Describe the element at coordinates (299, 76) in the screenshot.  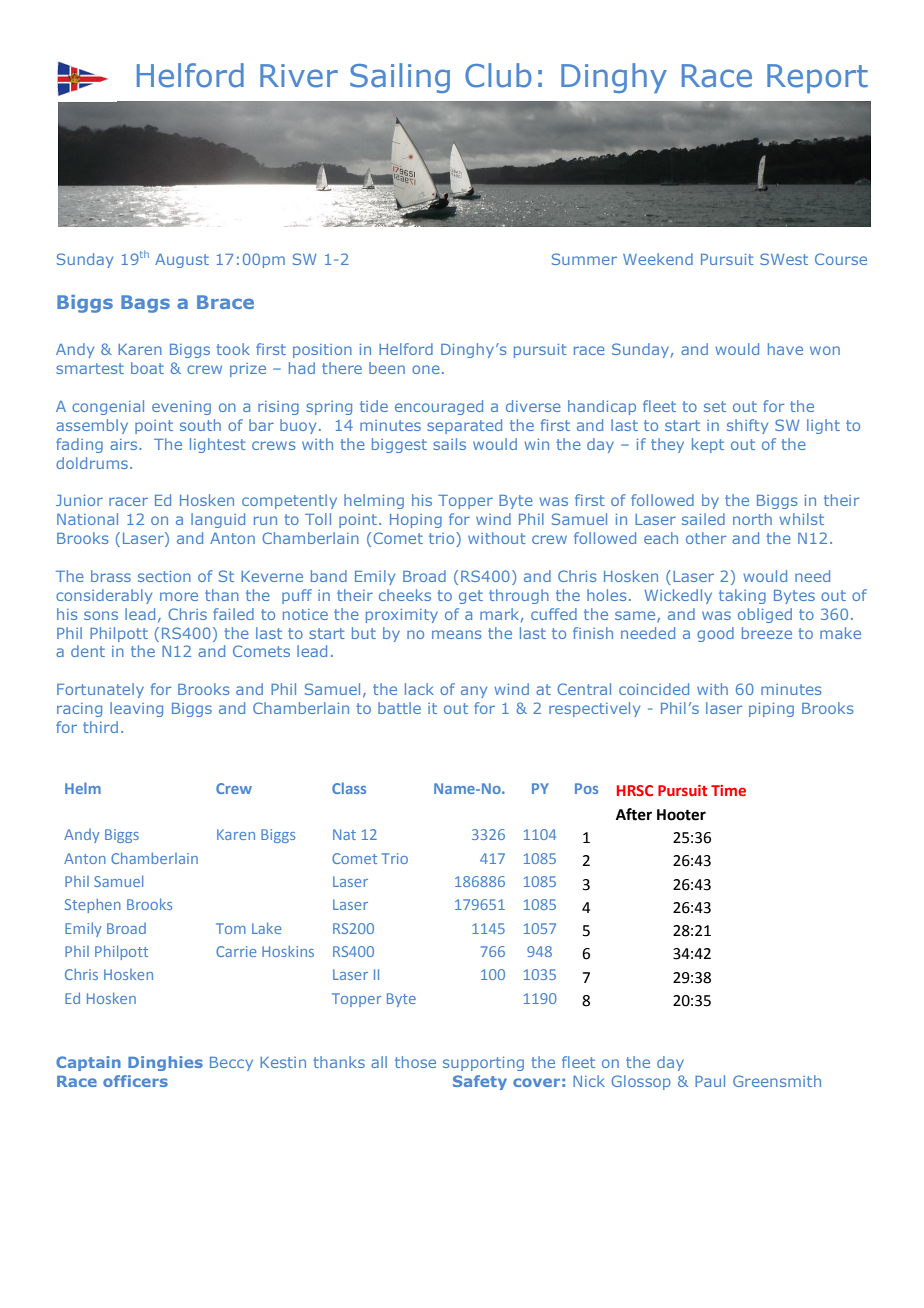
I see `River` at that location.
